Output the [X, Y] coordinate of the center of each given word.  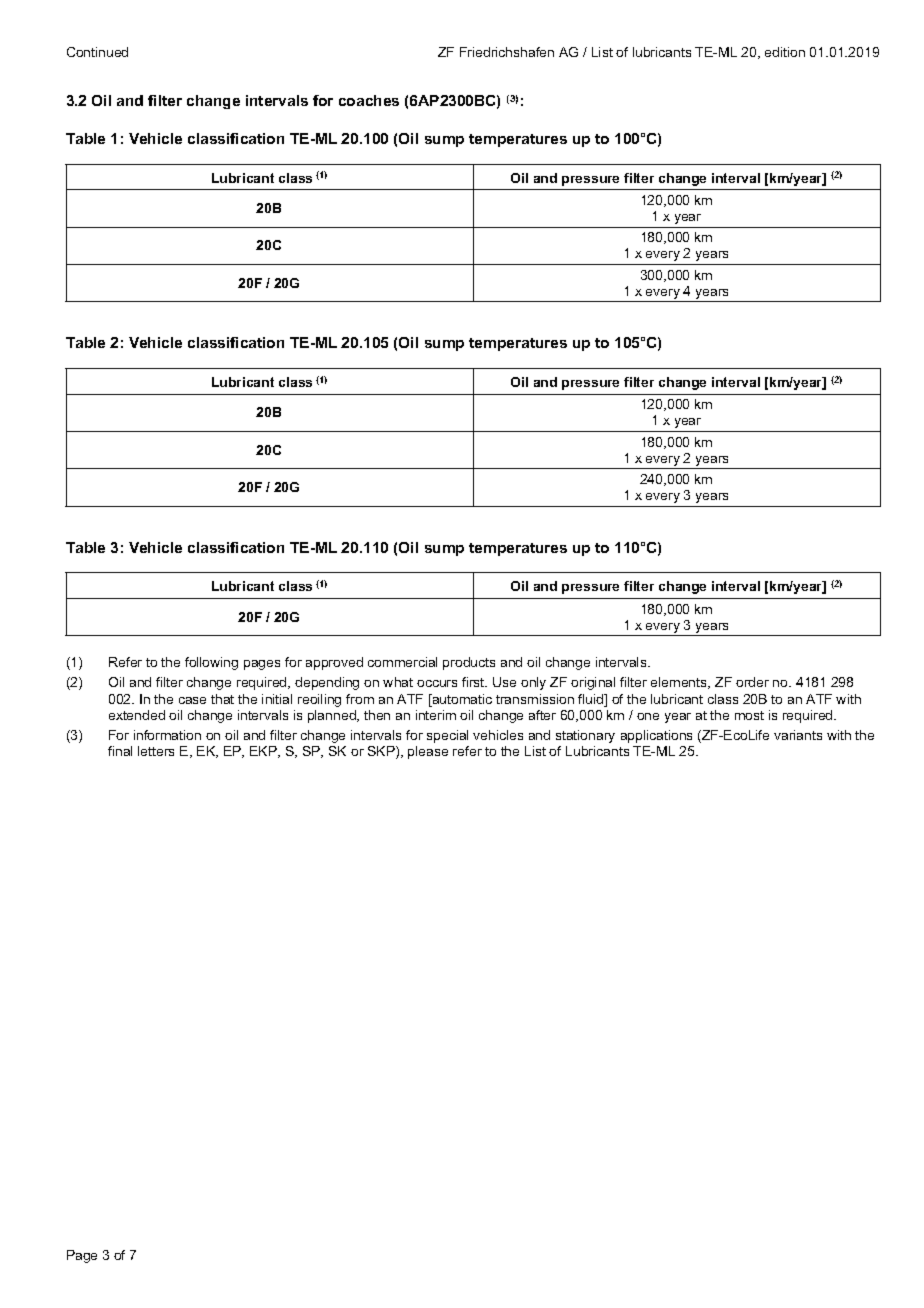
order [752, 682]
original [593, 683]
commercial [402, 662]
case [192, 700]
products [469, 663]
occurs [437, 683]
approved [334, 663]
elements [680, 683]
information [167, 735]
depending [327, 683]
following [211, 663]
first [474, 682]
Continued [97, 52]
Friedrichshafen [507, 52]
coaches [369, 100]
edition [785, 52]
